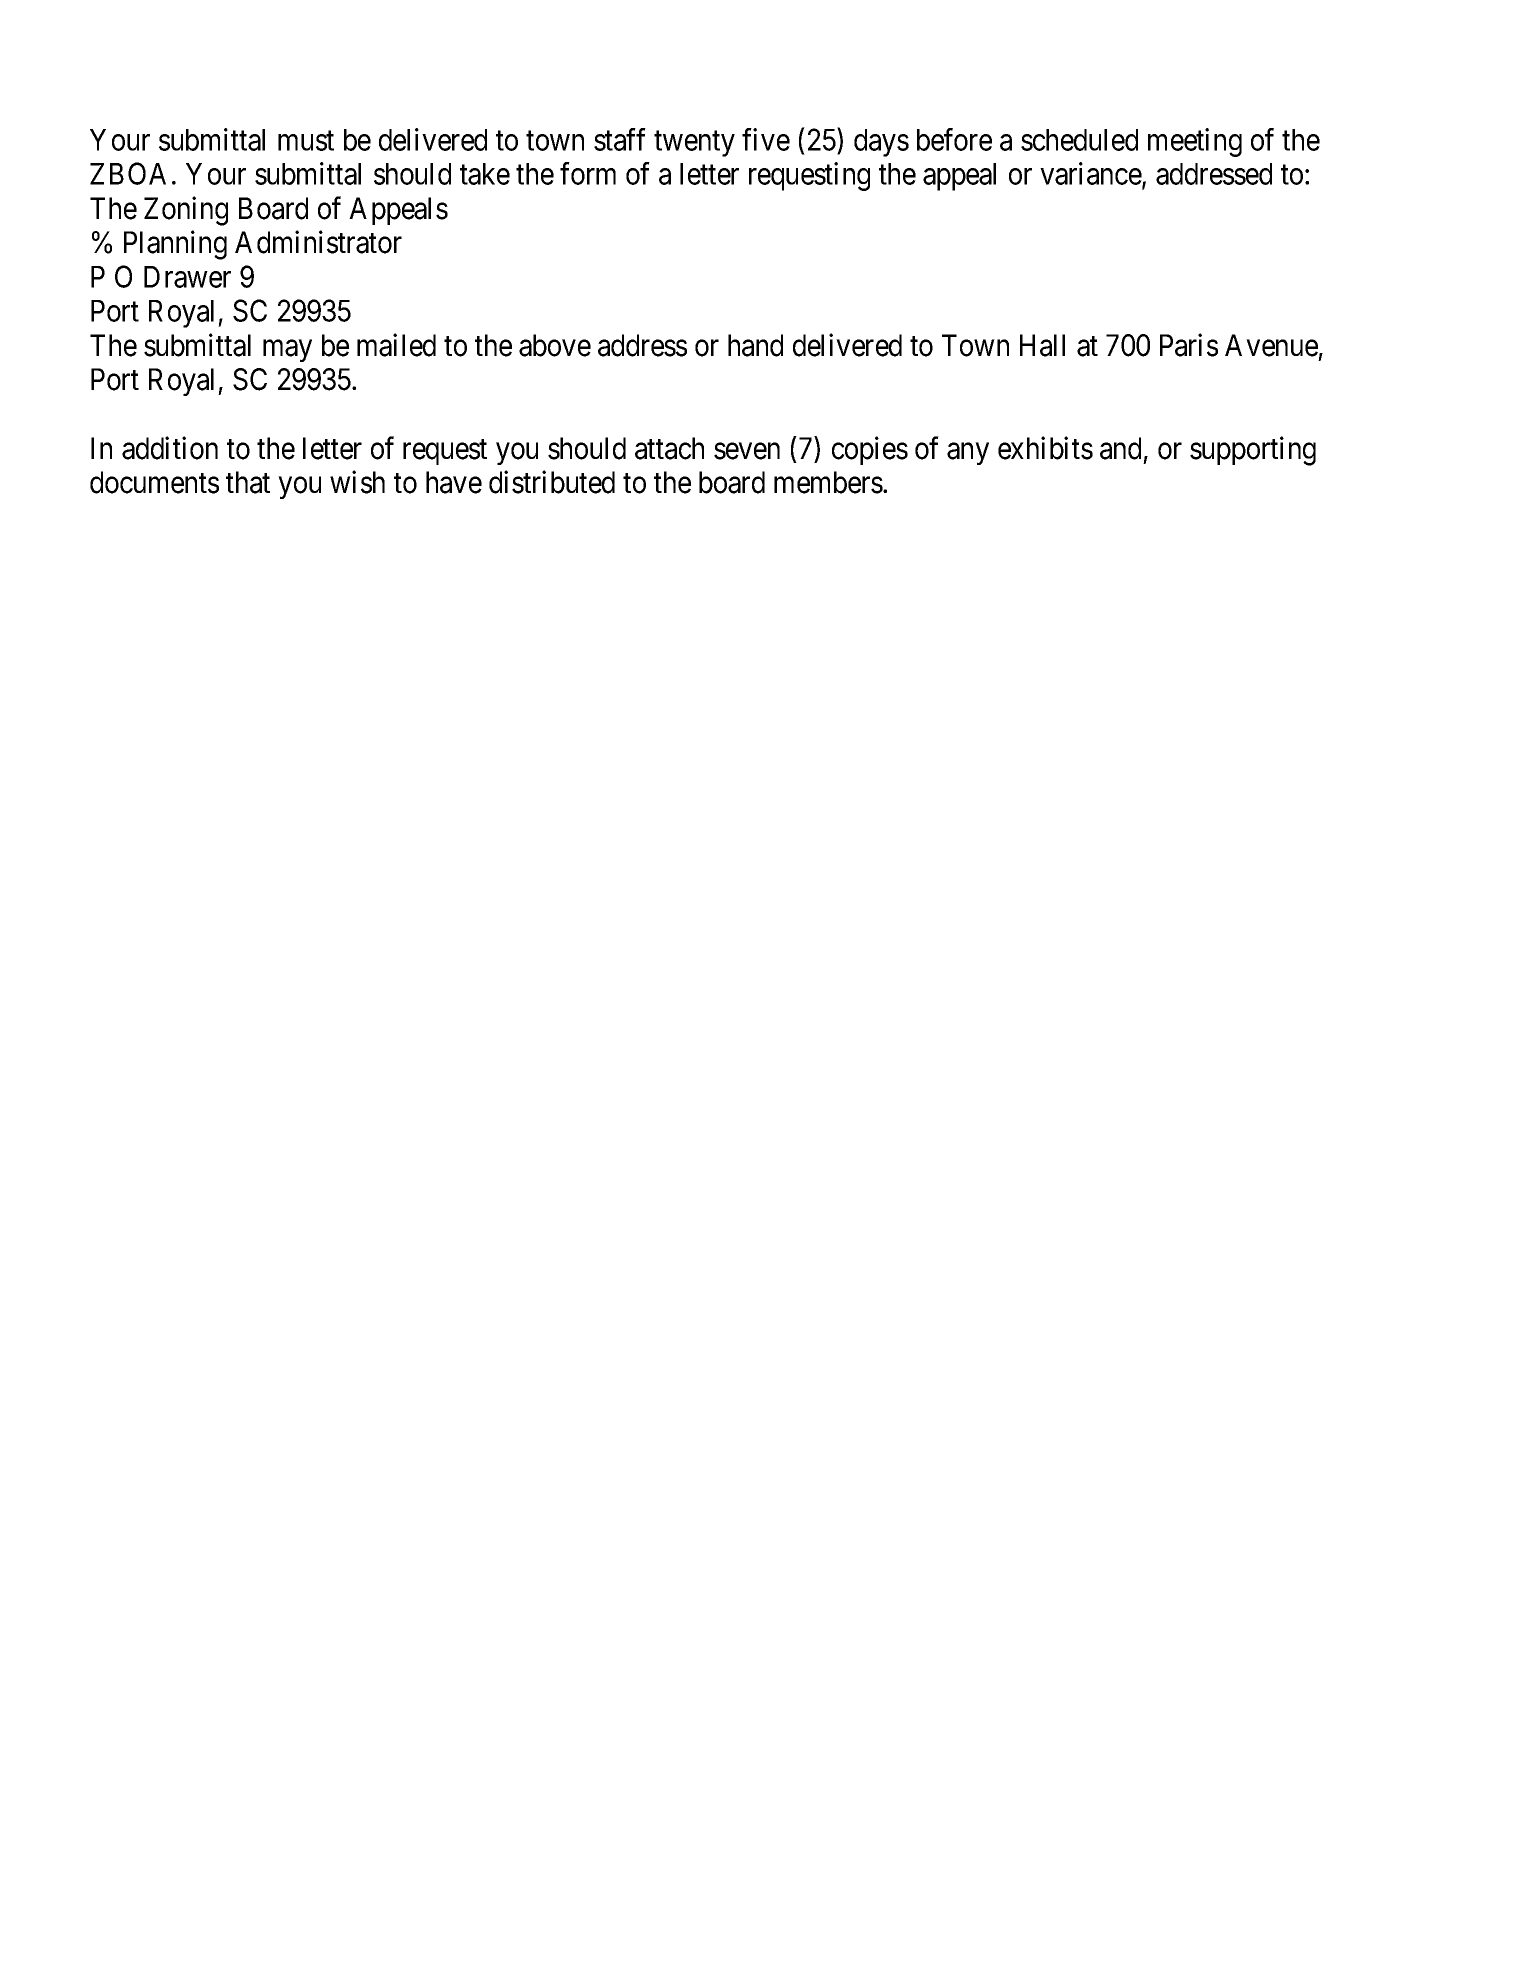 This screenshot has width=1520, height=1967. What do you see at coordinates (318, 242) in the screenshot?
I see `Administrator` at bounding box center [318, 242].
